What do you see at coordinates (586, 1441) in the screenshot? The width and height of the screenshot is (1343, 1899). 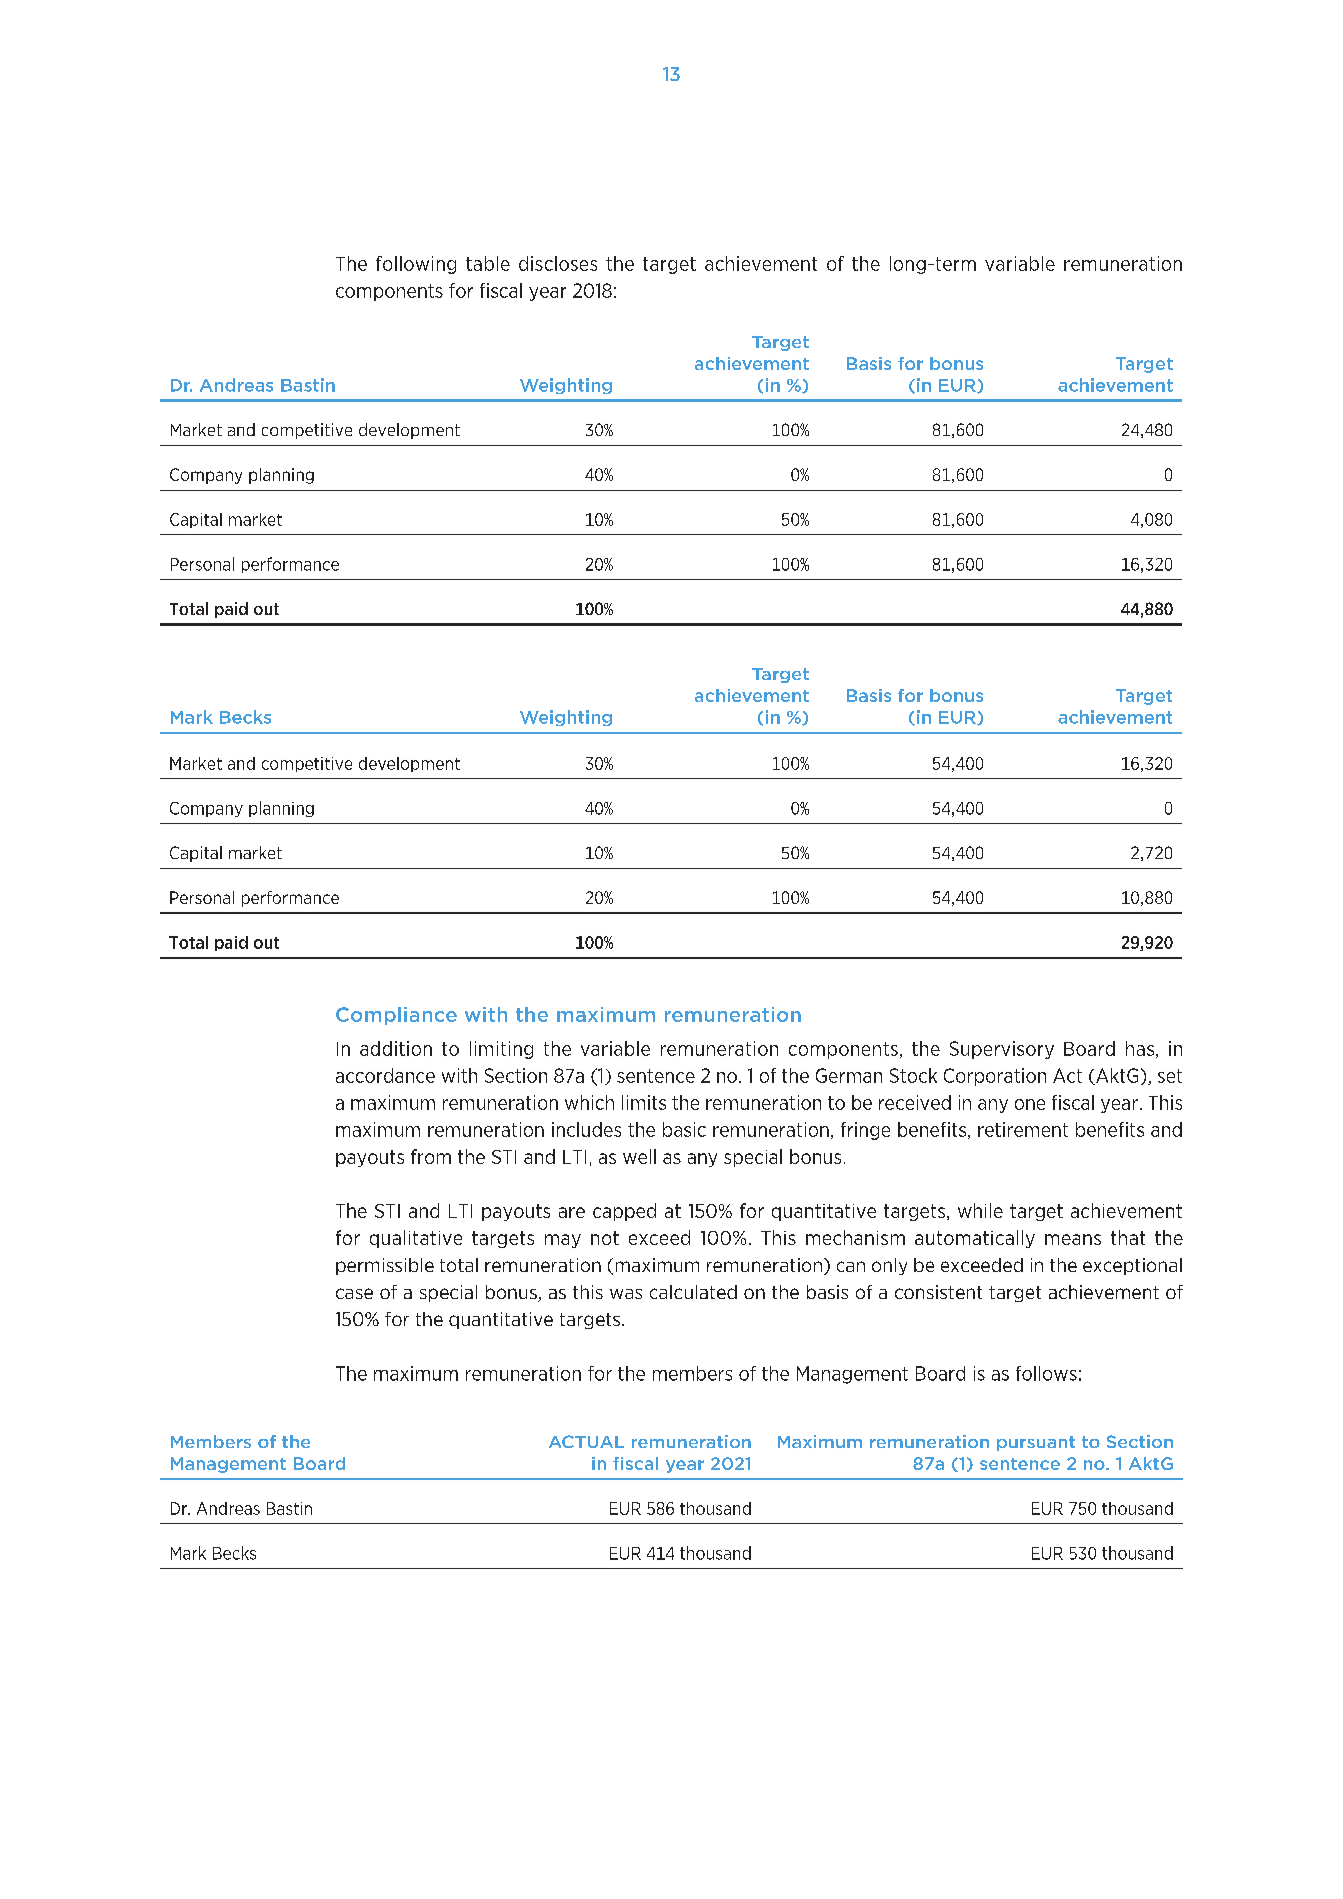 I see `ACTUAL` at bounding box center [586, 1441].
